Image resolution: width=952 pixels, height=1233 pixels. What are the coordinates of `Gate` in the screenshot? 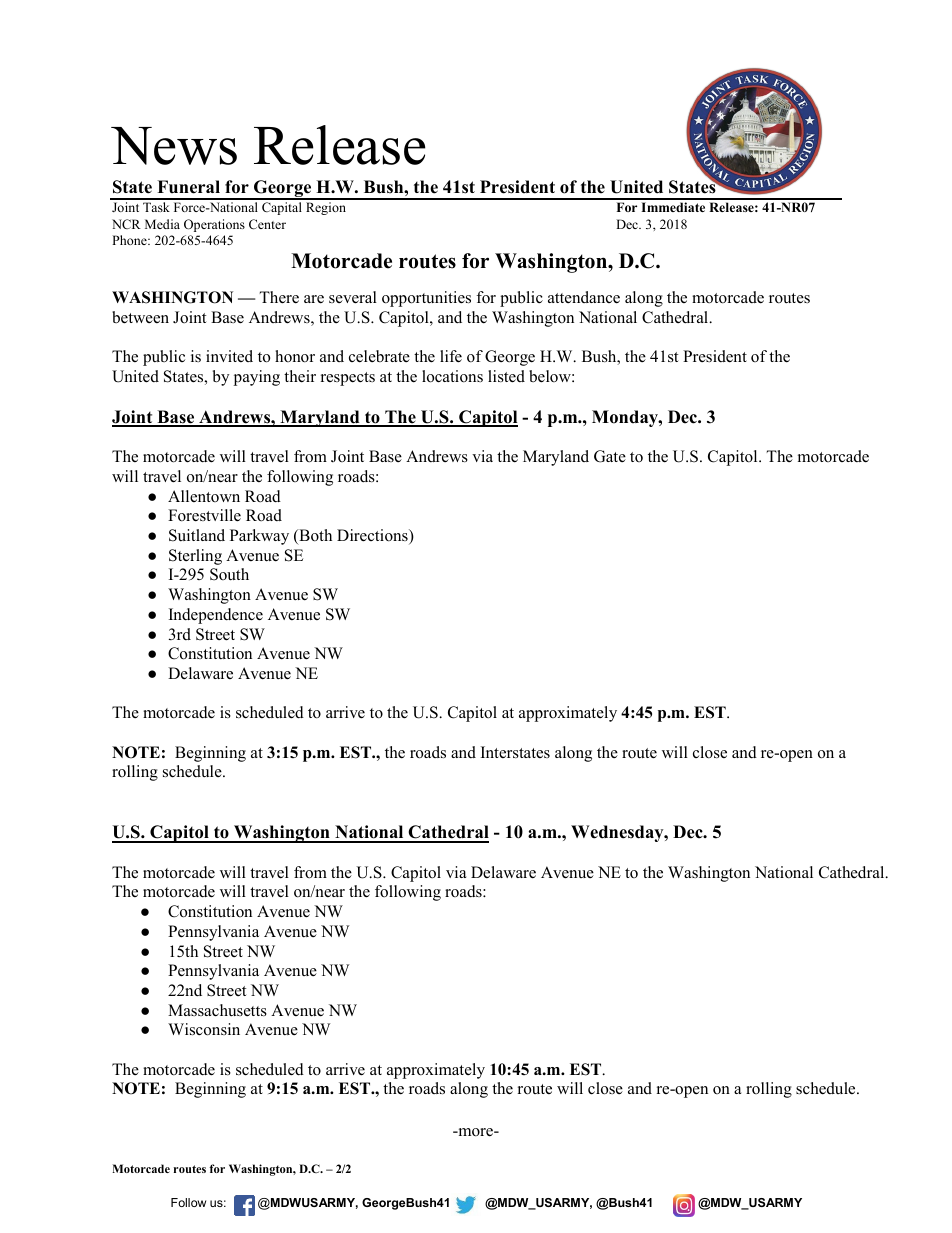 It's located at (610, 456).
